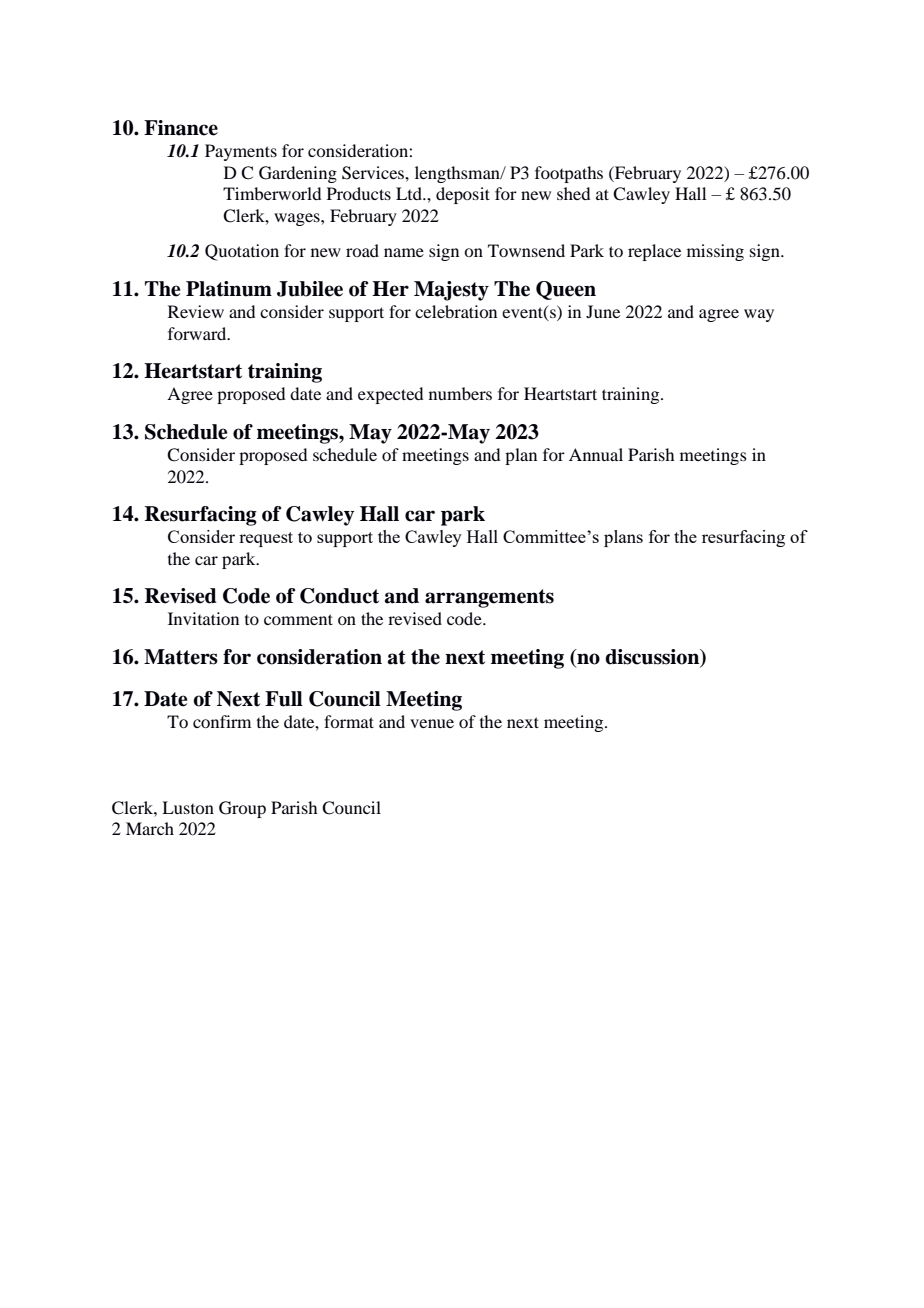 The height and width of the screenshot is (1308, 924). Describe the element at coordinates (460, 393) in the screenshot. I see `numbers` at that location.
